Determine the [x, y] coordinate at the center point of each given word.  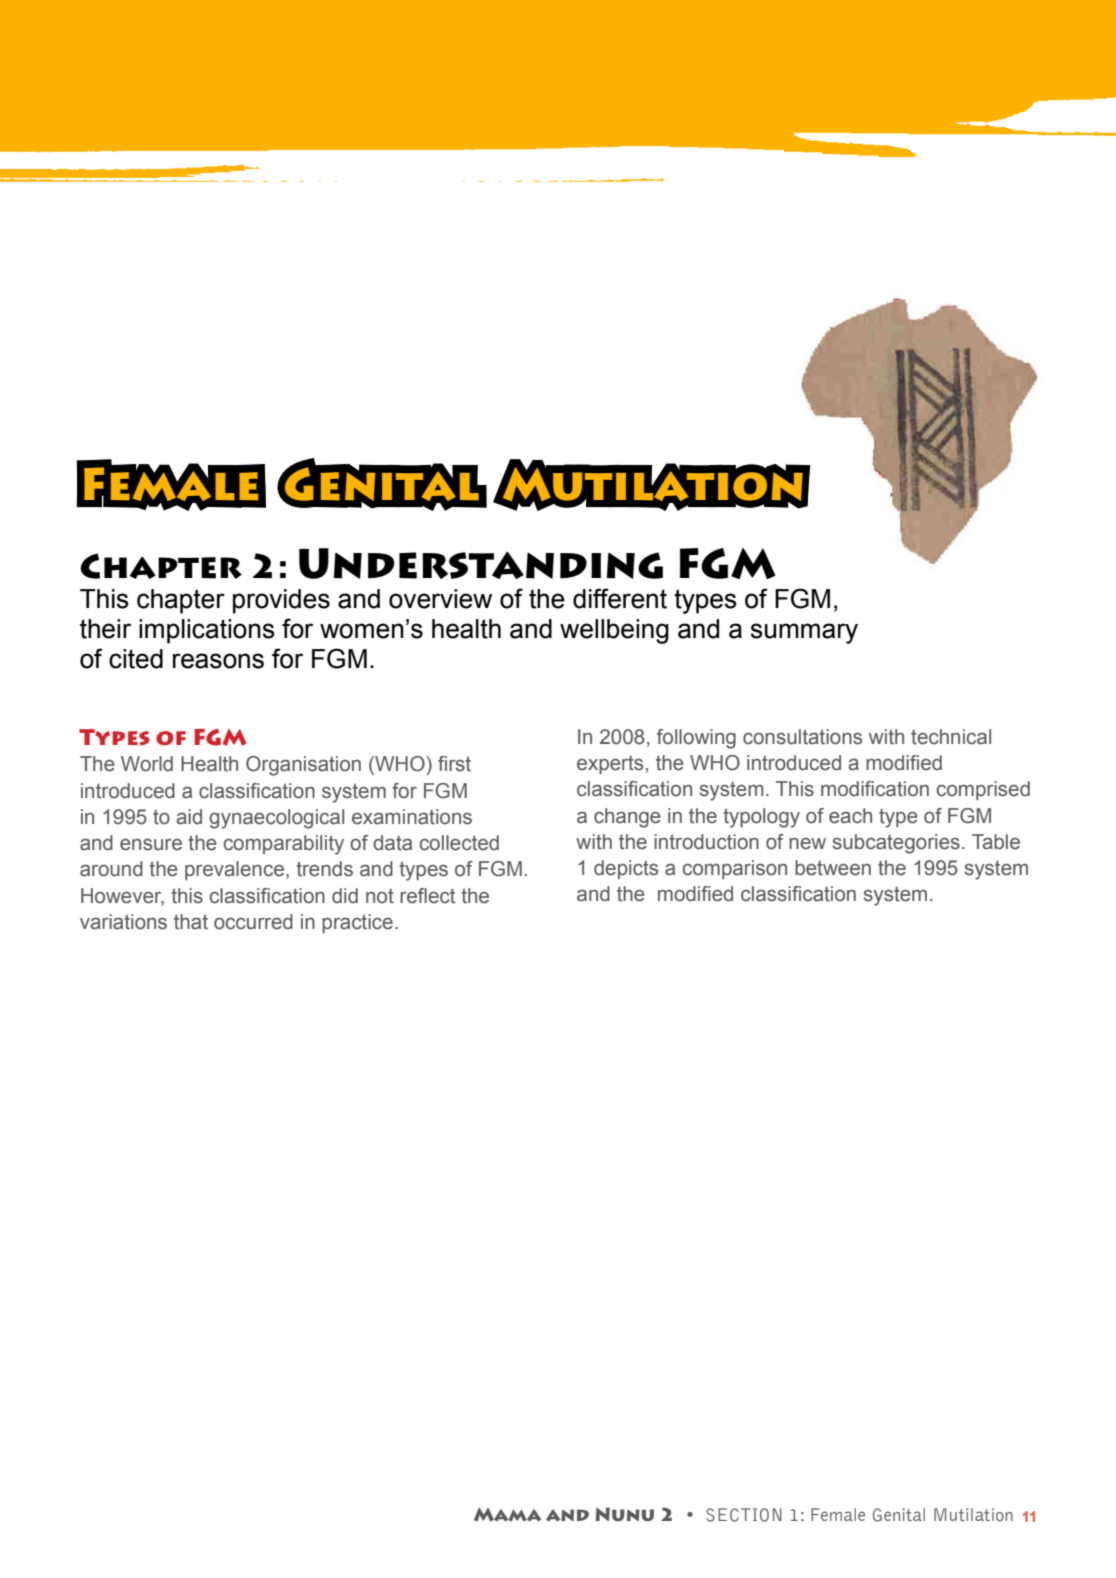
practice [357, 923]
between [833, 868]
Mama [507, 1514]
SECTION [744, 1515]
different [620, 598]
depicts [626, 869]
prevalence [236, 870]
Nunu [624, 1514]
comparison [735, 869]
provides [281, 601]
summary [804, 633]
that [191, 922]
